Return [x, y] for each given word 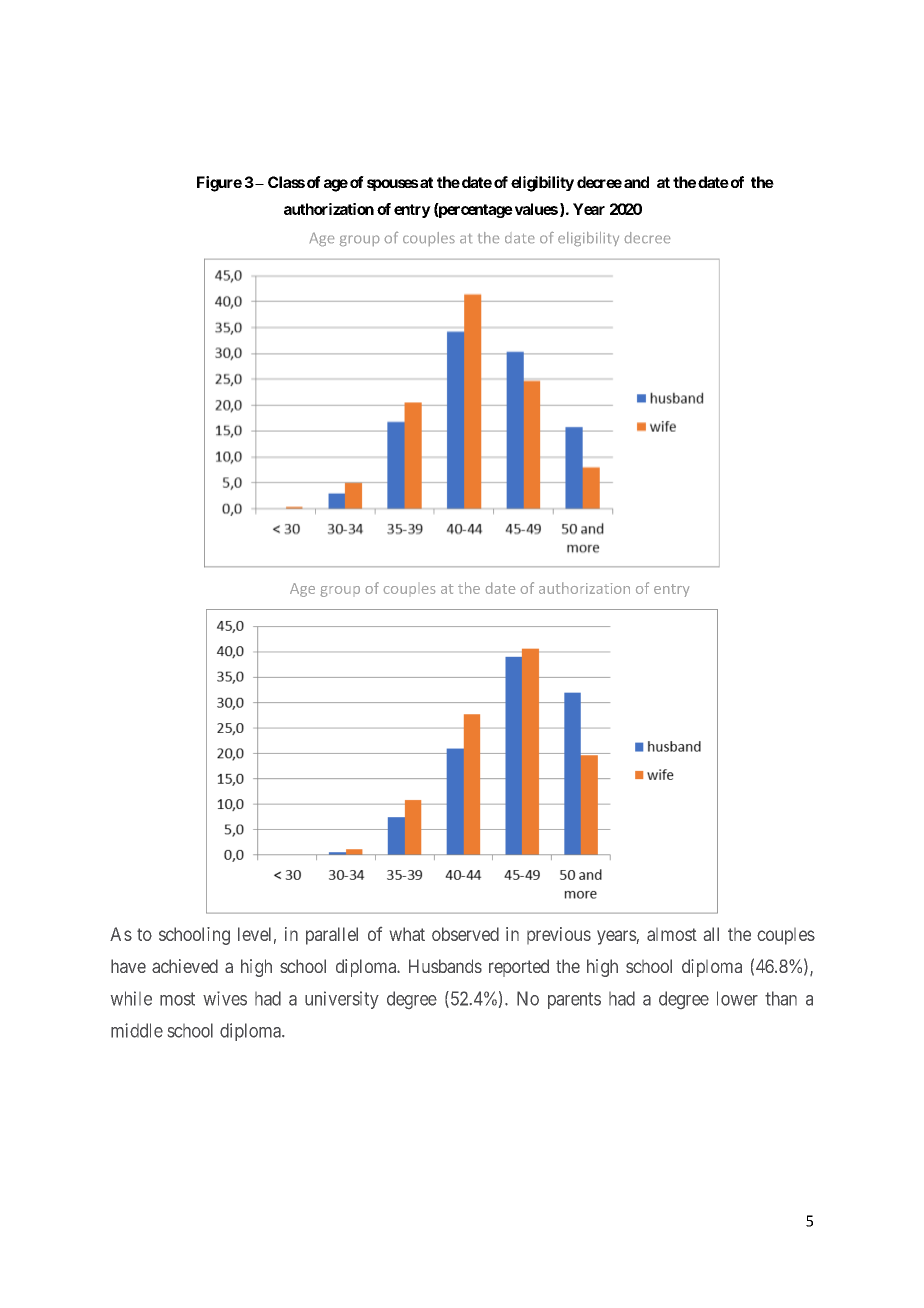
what [407, 934]
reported [519, 968]
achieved [185, 966]
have [128, 966]
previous [559, 935]
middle [137, 1030]
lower [737, 998]
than [781, 998]
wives [225, 998]
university [342, 1000]
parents [574, 1000]
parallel [332, 936]
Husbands [445, 966]
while [131, 998]
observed [465, 934]
